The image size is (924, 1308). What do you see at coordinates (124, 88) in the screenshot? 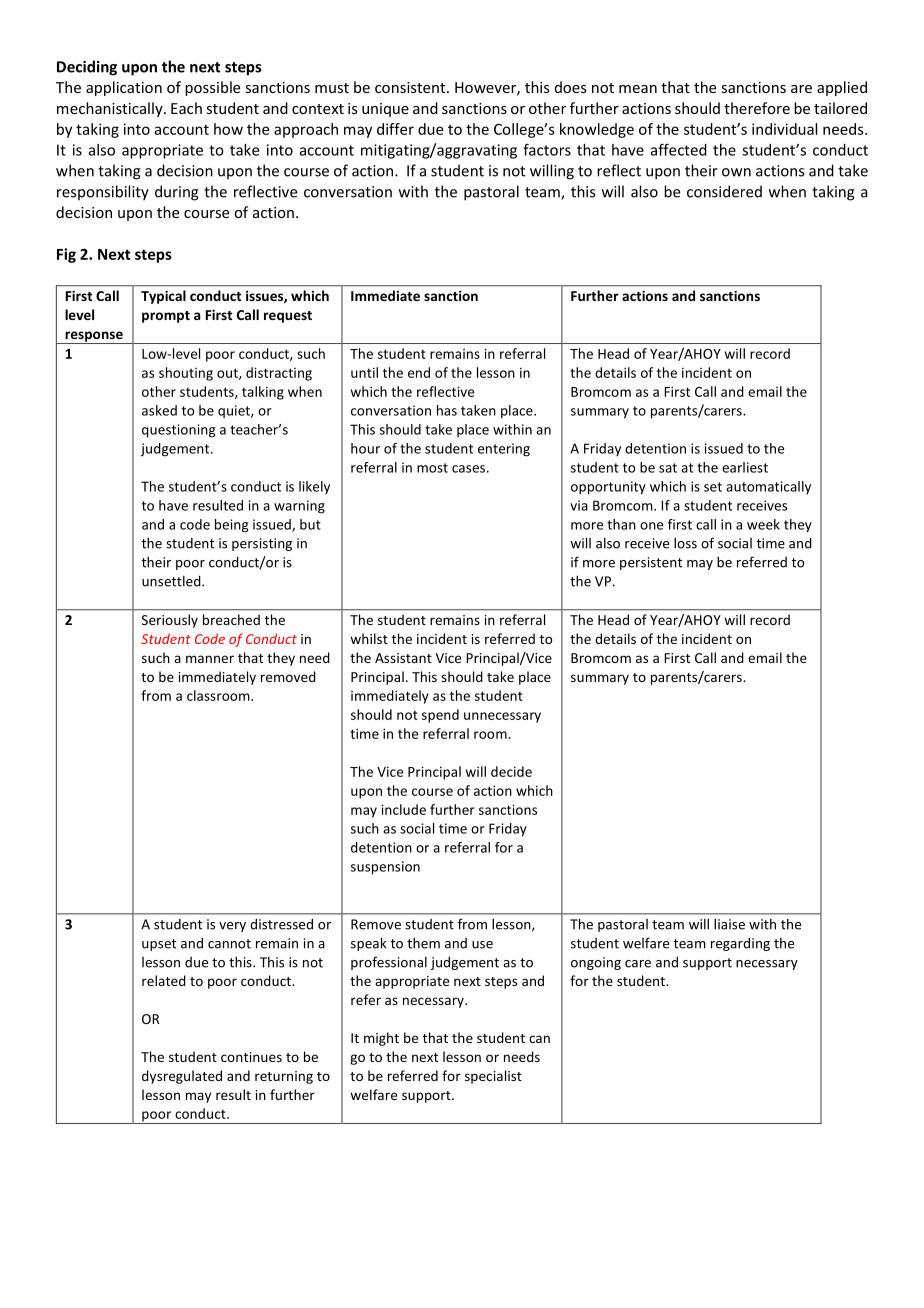
I see `application` at bounding box center [124, 88].
